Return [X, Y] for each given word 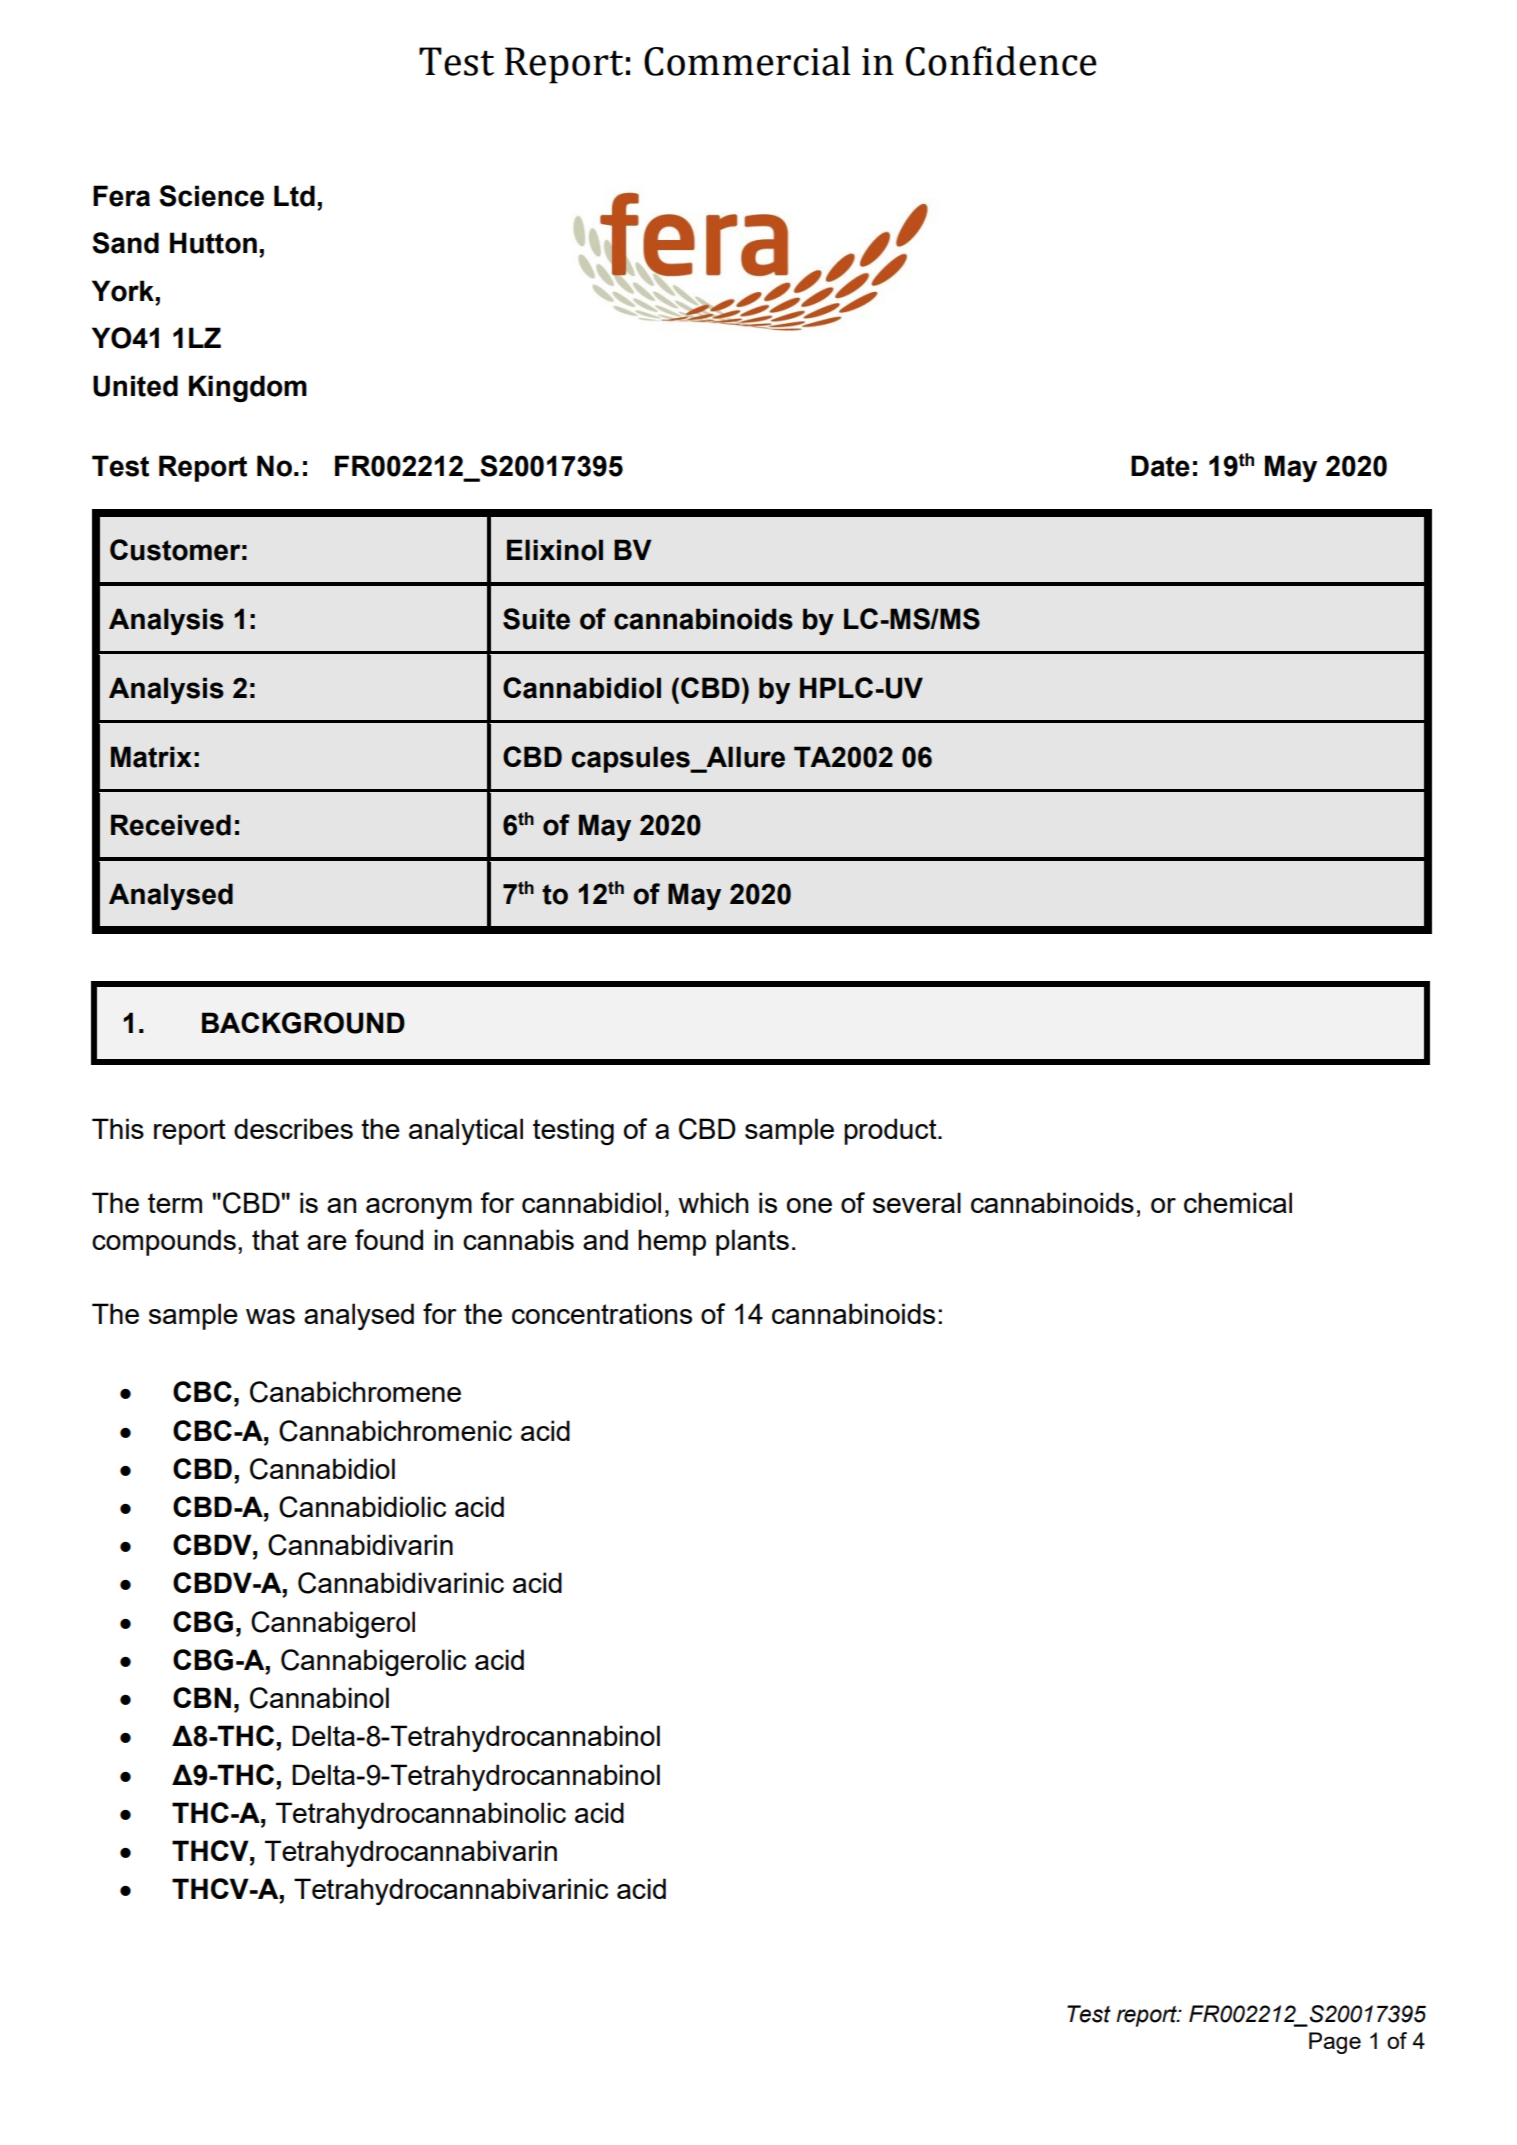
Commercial [747, 61]
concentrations [602, 1313]
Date [1160, 466]
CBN [202, 1697]
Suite [536, 619]
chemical [1238, 1202]
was [270, 1316]
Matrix [151, 757]
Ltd [294, 196]
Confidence [1001, 61]
